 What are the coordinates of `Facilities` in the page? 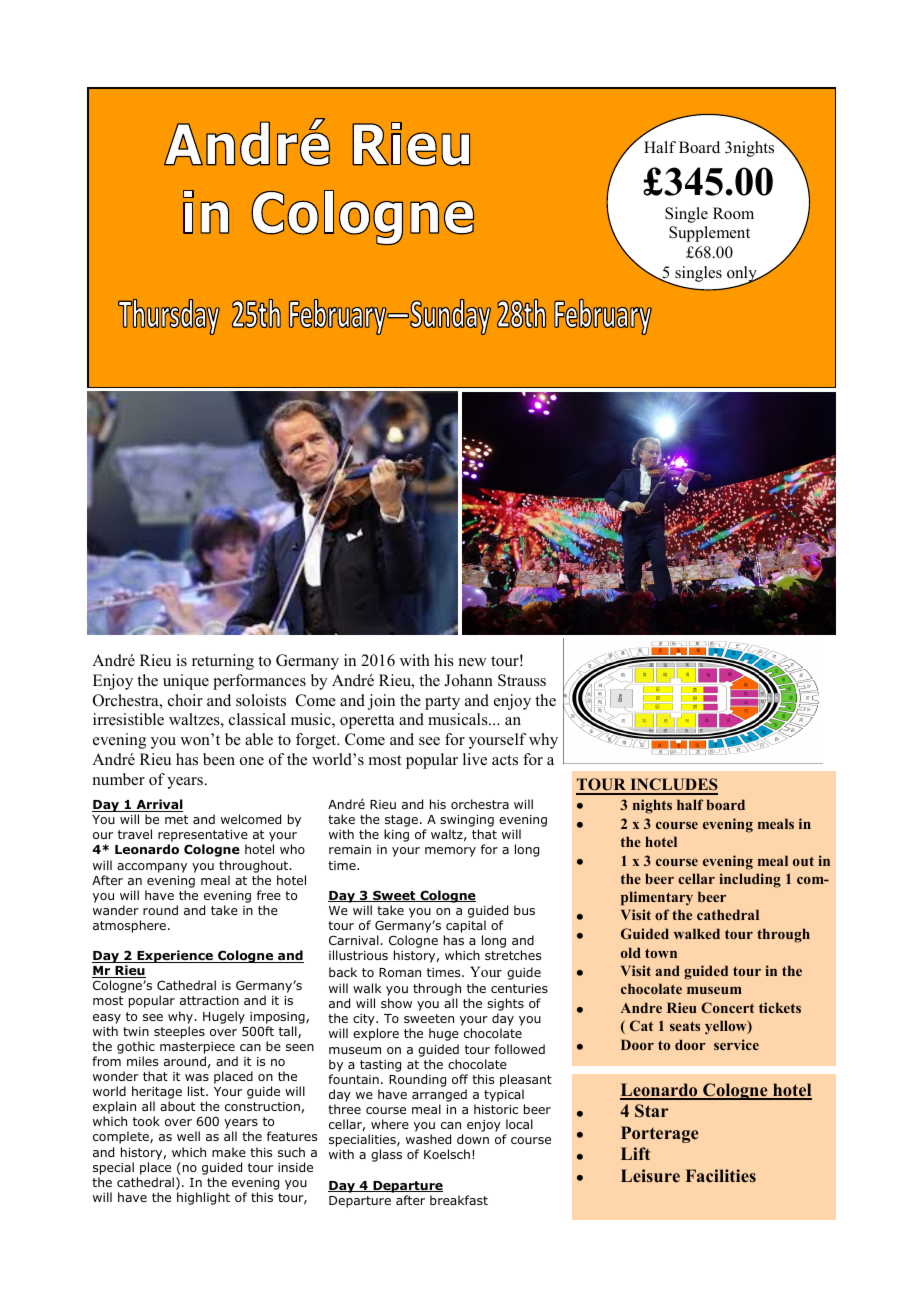 It's located at (721, 1175).
